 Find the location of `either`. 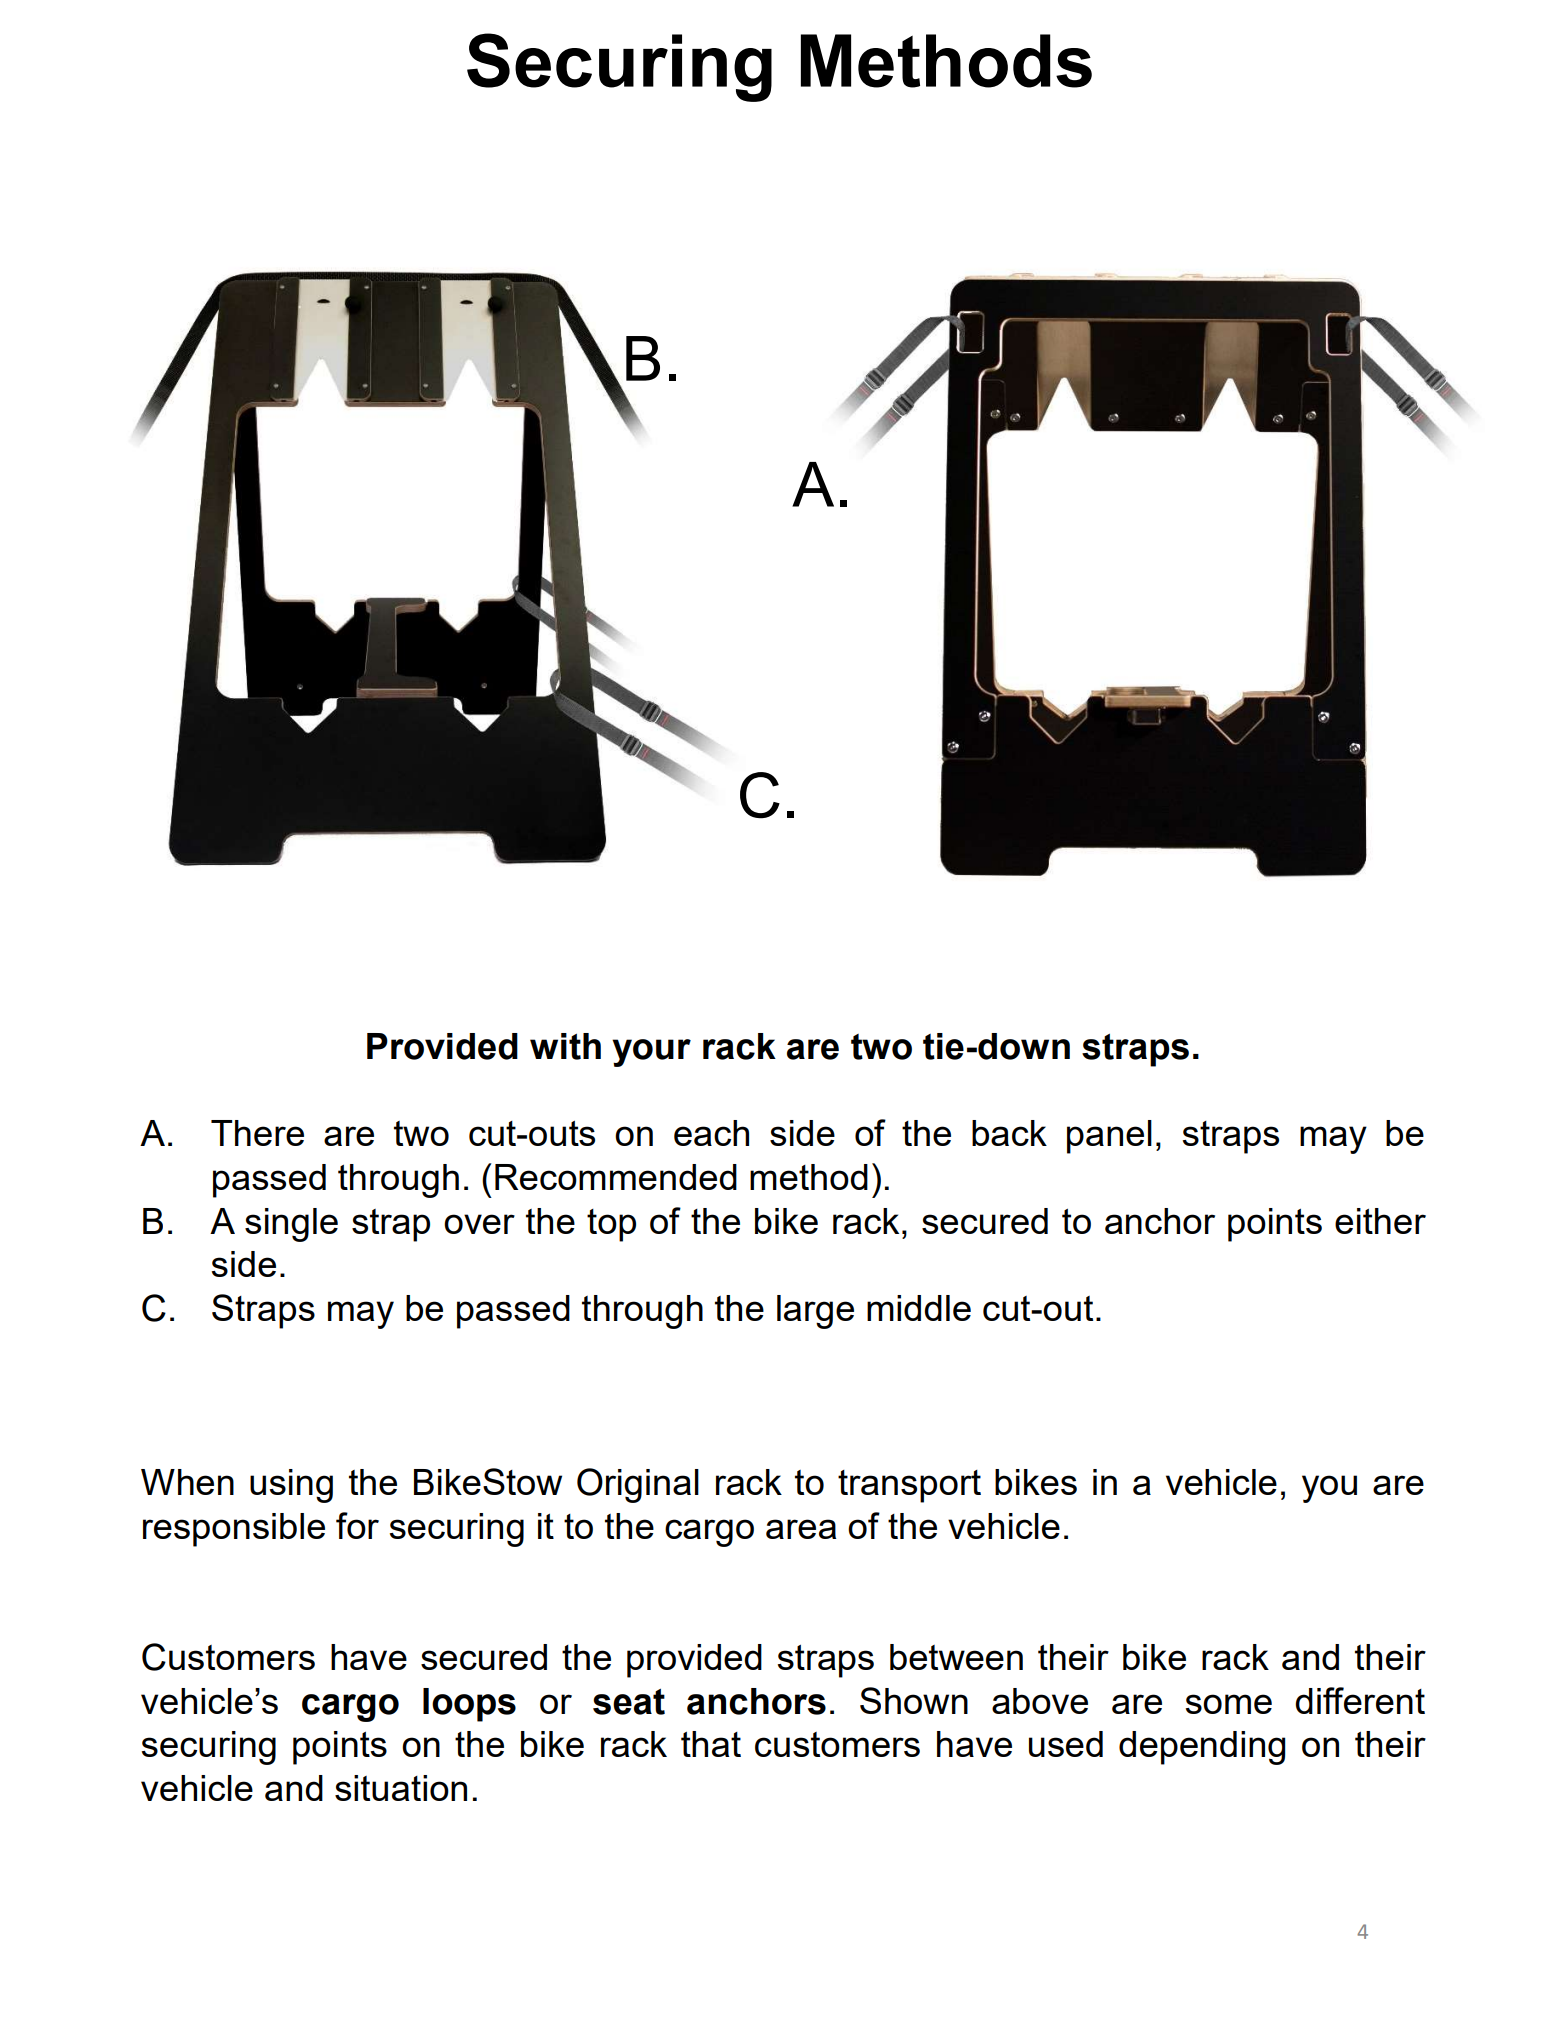

either is located at coordinates (1380, 1221).
